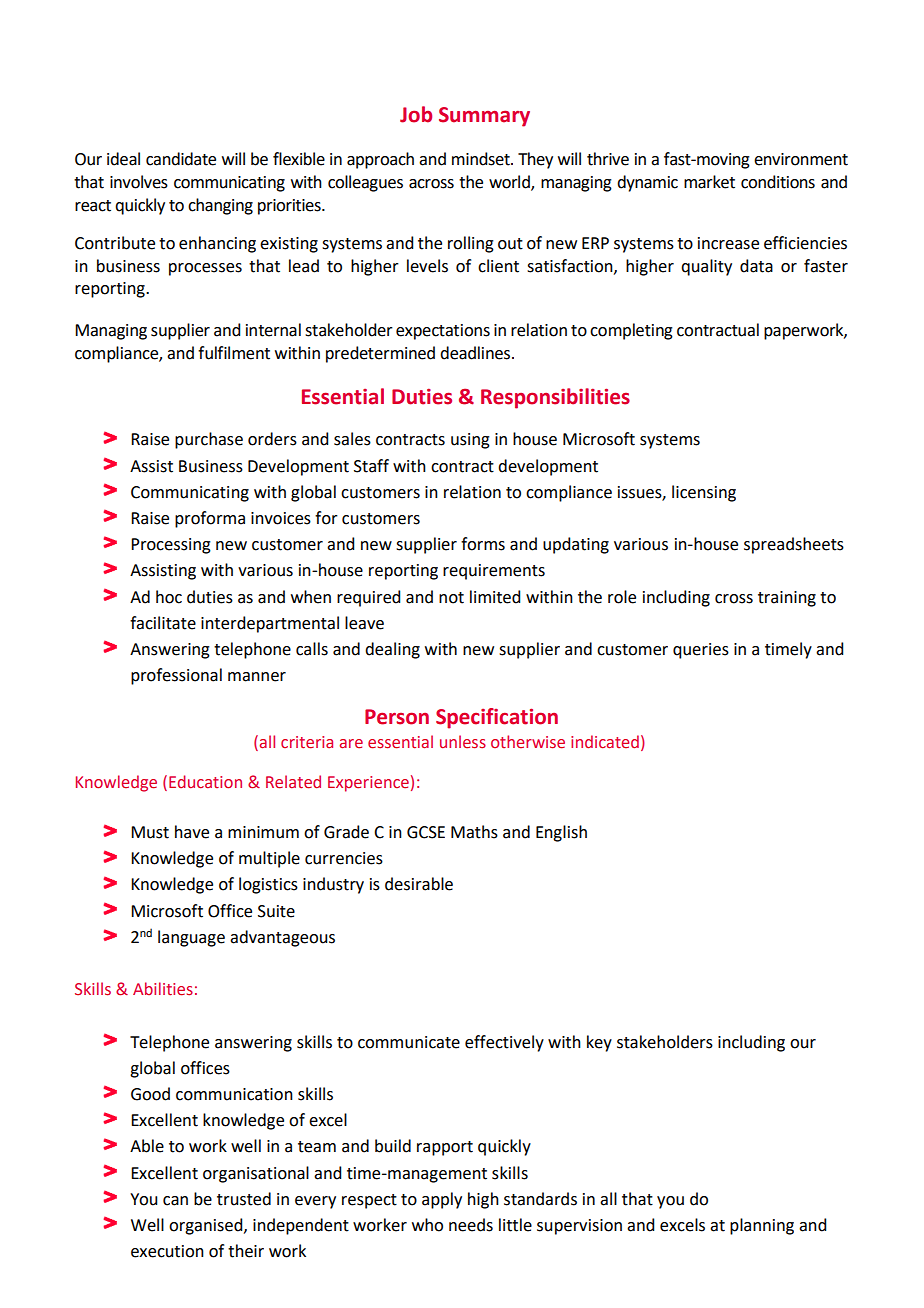  What do you see at coordinates (191, 938) in the document?
I see `language` at bounding box center [191, 938].
